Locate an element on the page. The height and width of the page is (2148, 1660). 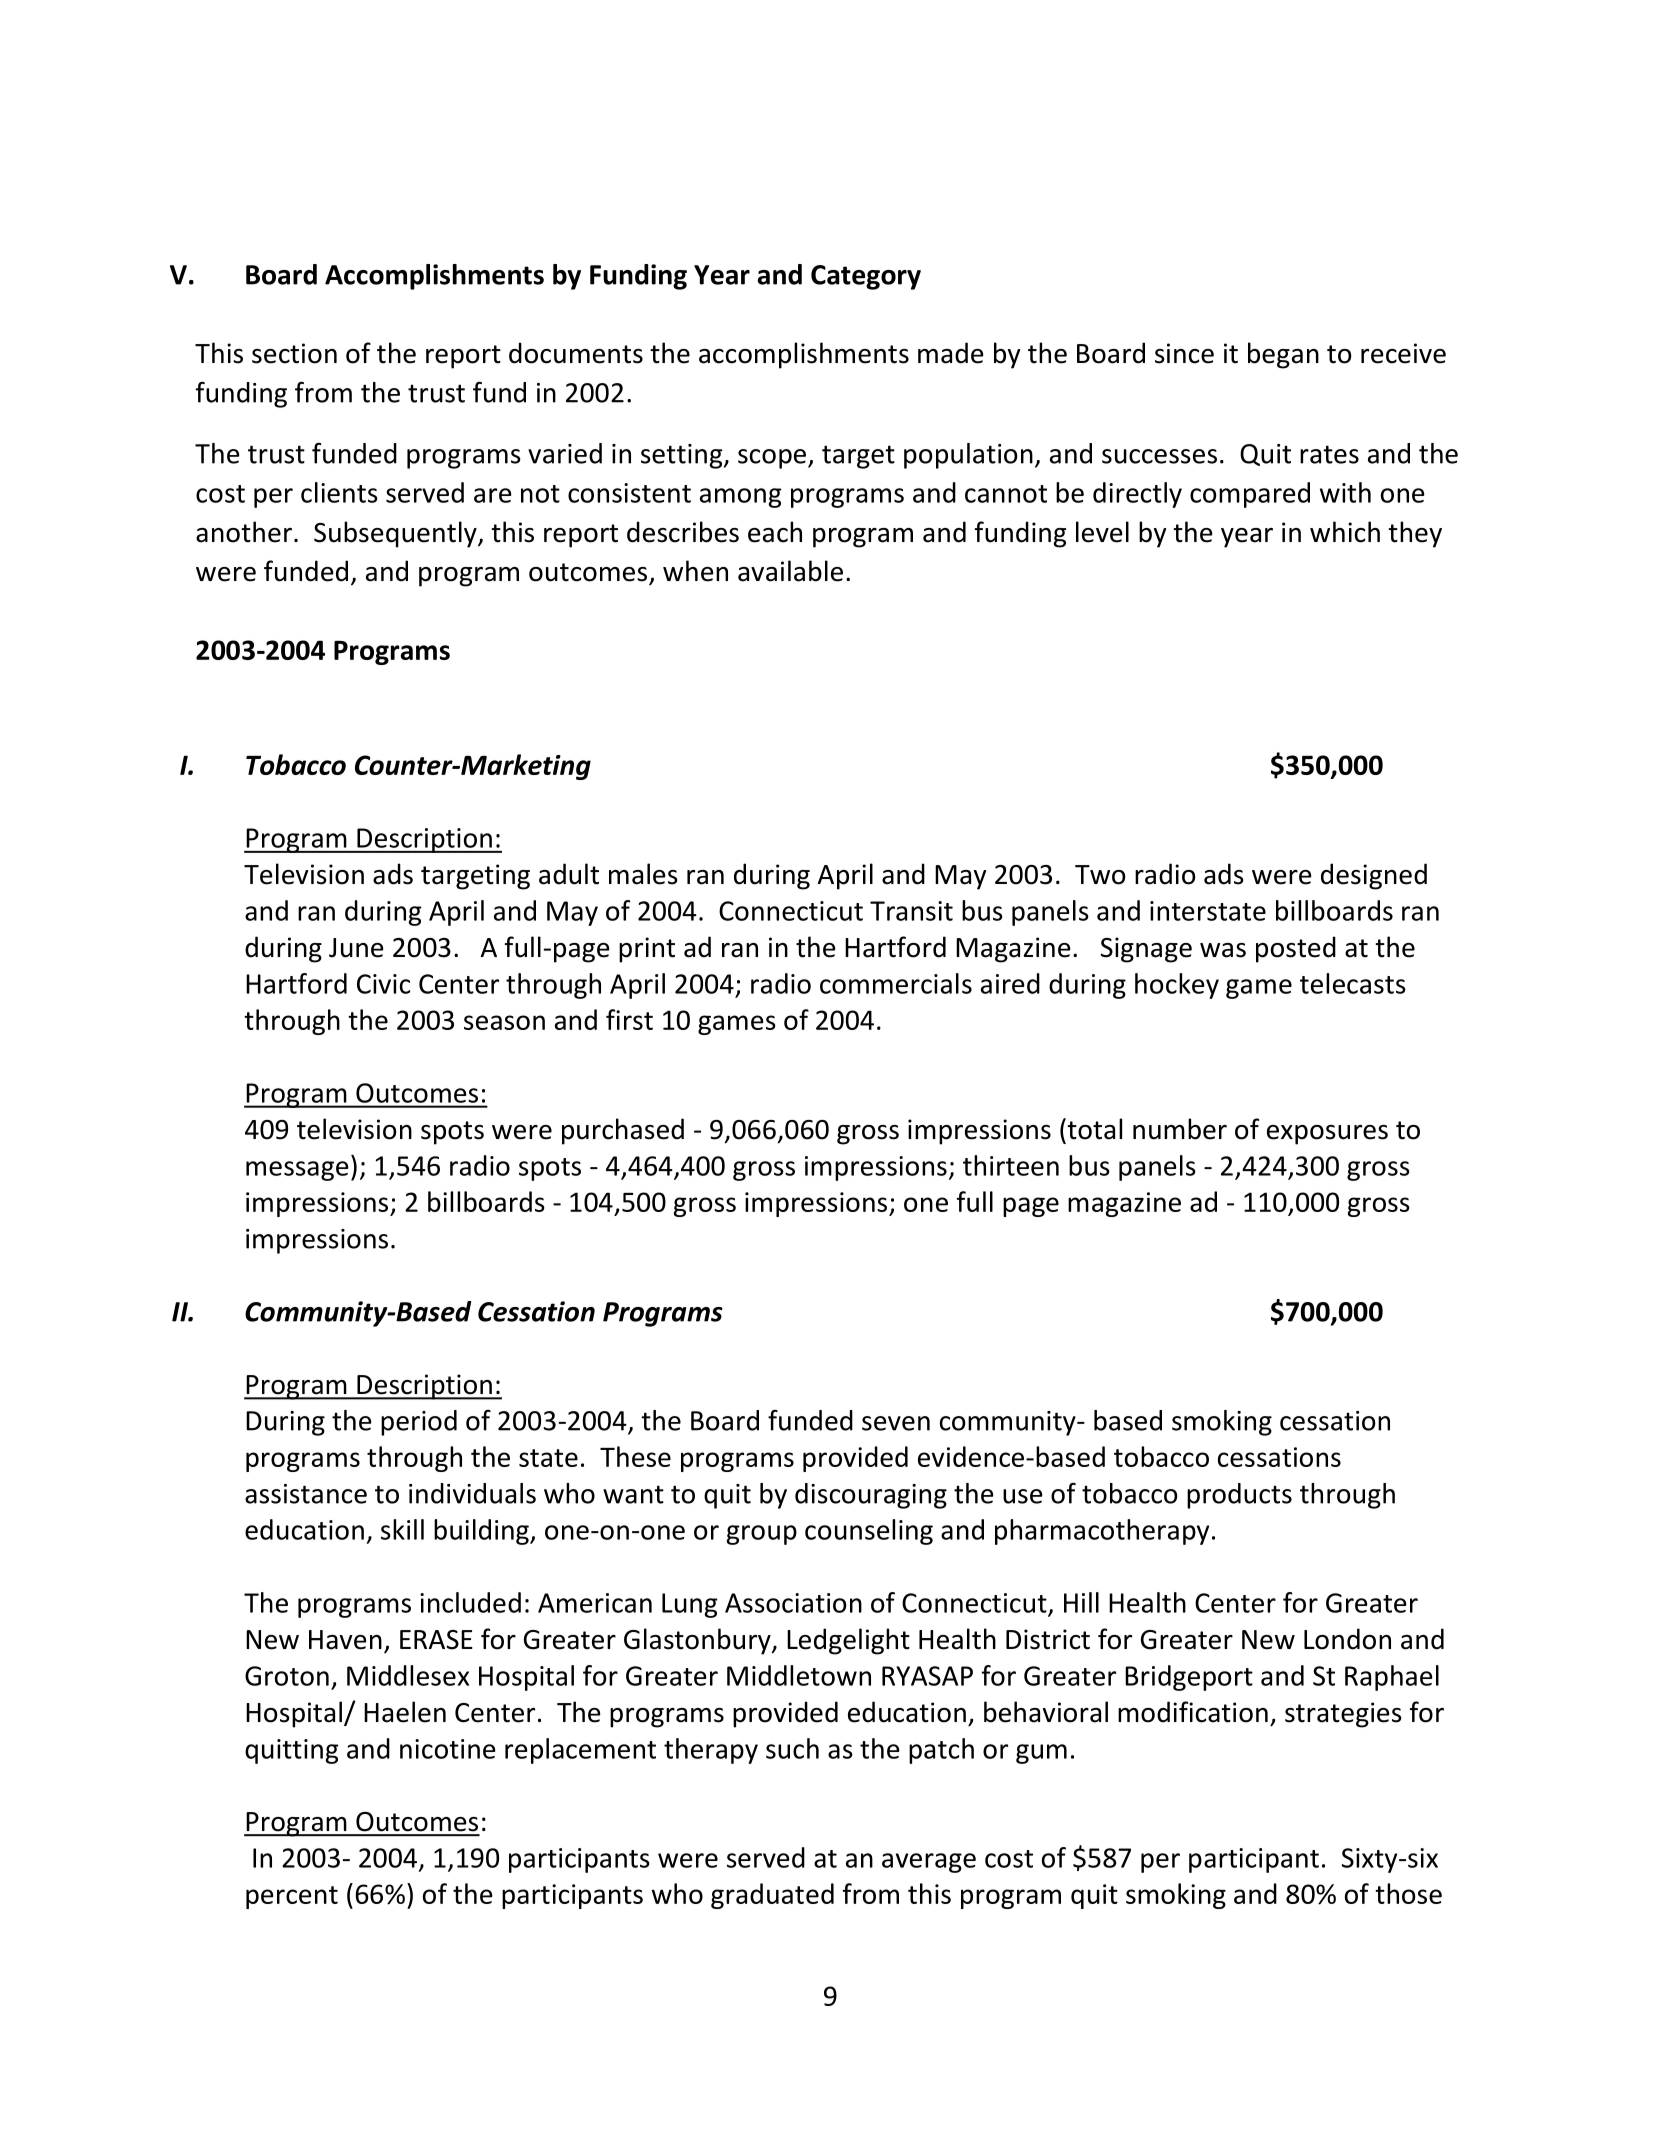
section is located at coordinates (294, 353).
